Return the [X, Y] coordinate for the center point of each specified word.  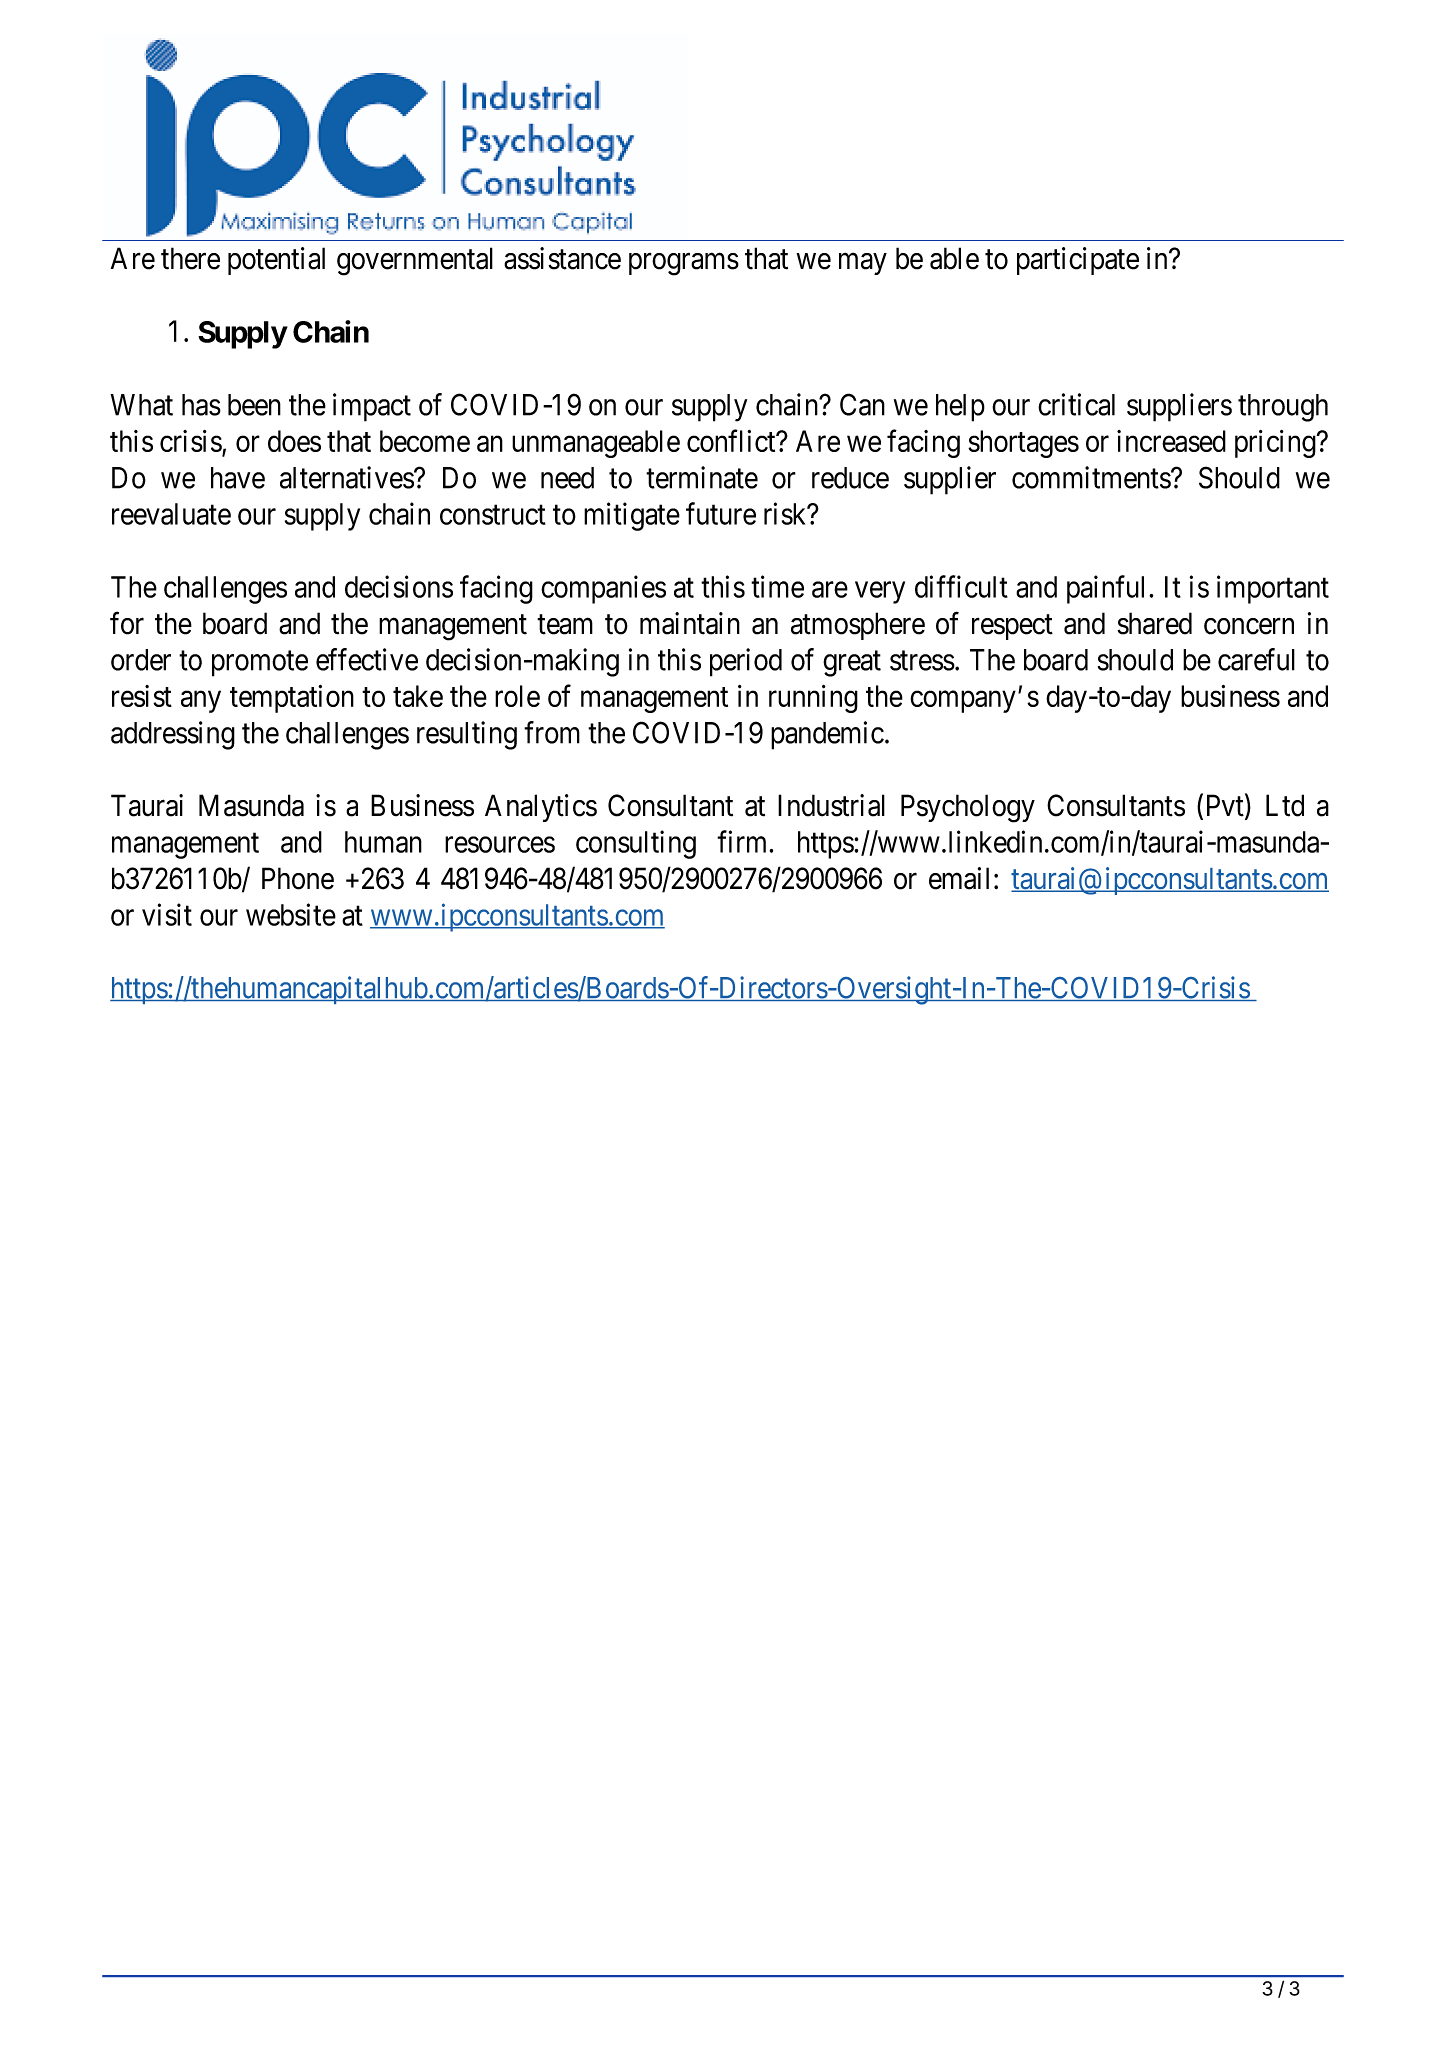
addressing [173, 735]
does [294, 441]
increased [1171, 441]
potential [276, 261]
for [127, 623]
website [291, 914]
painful [1108, 589]
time [777, 586]
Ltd [1285, 805]
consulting [636, 844]
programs [684, 264]
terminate [702, 477]
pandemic [827, 735]
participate [1078, 261]
